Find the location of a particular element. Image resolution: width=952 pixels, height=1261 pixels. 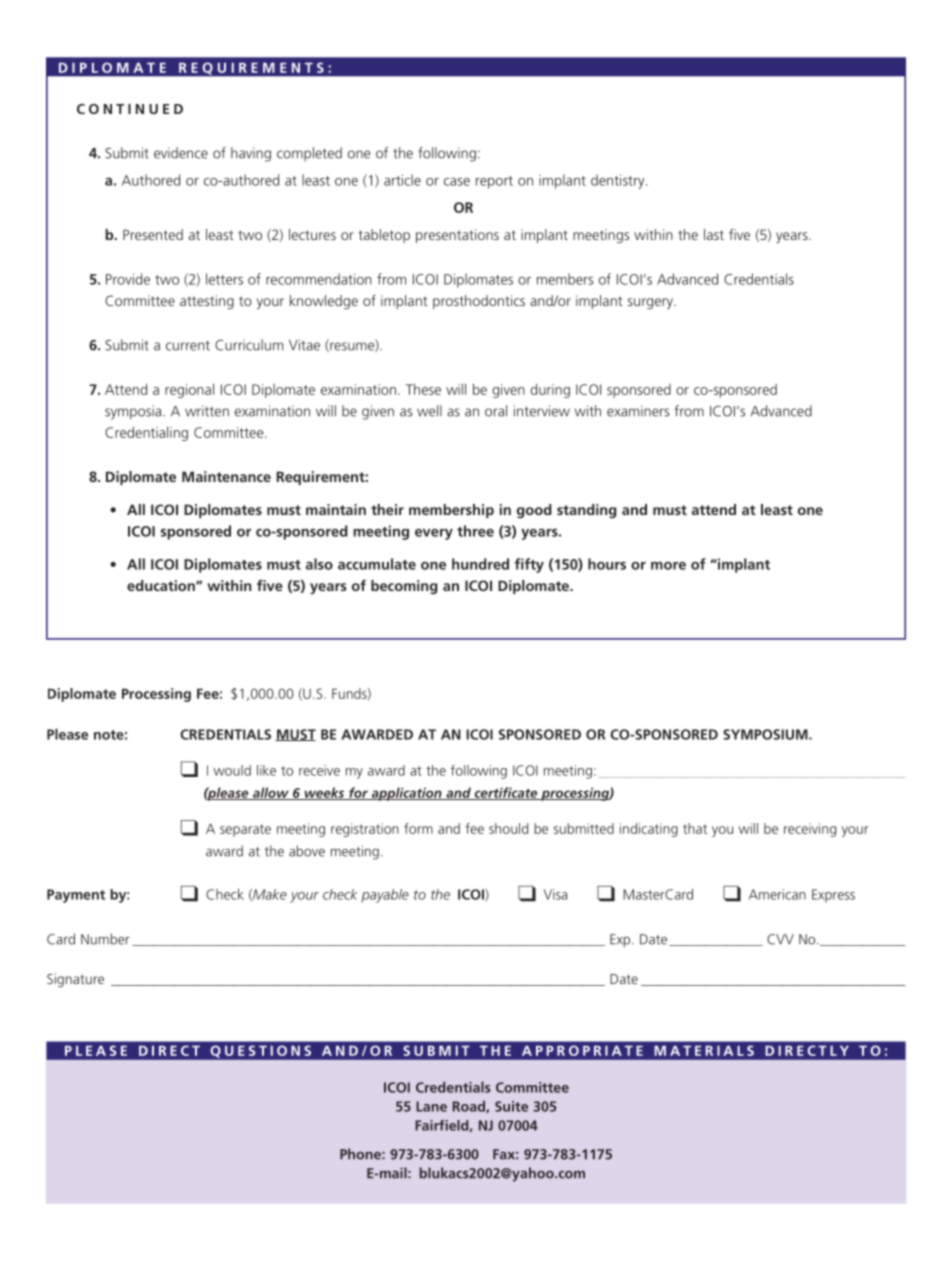

Lane is located at coordinates (431, 1106).
